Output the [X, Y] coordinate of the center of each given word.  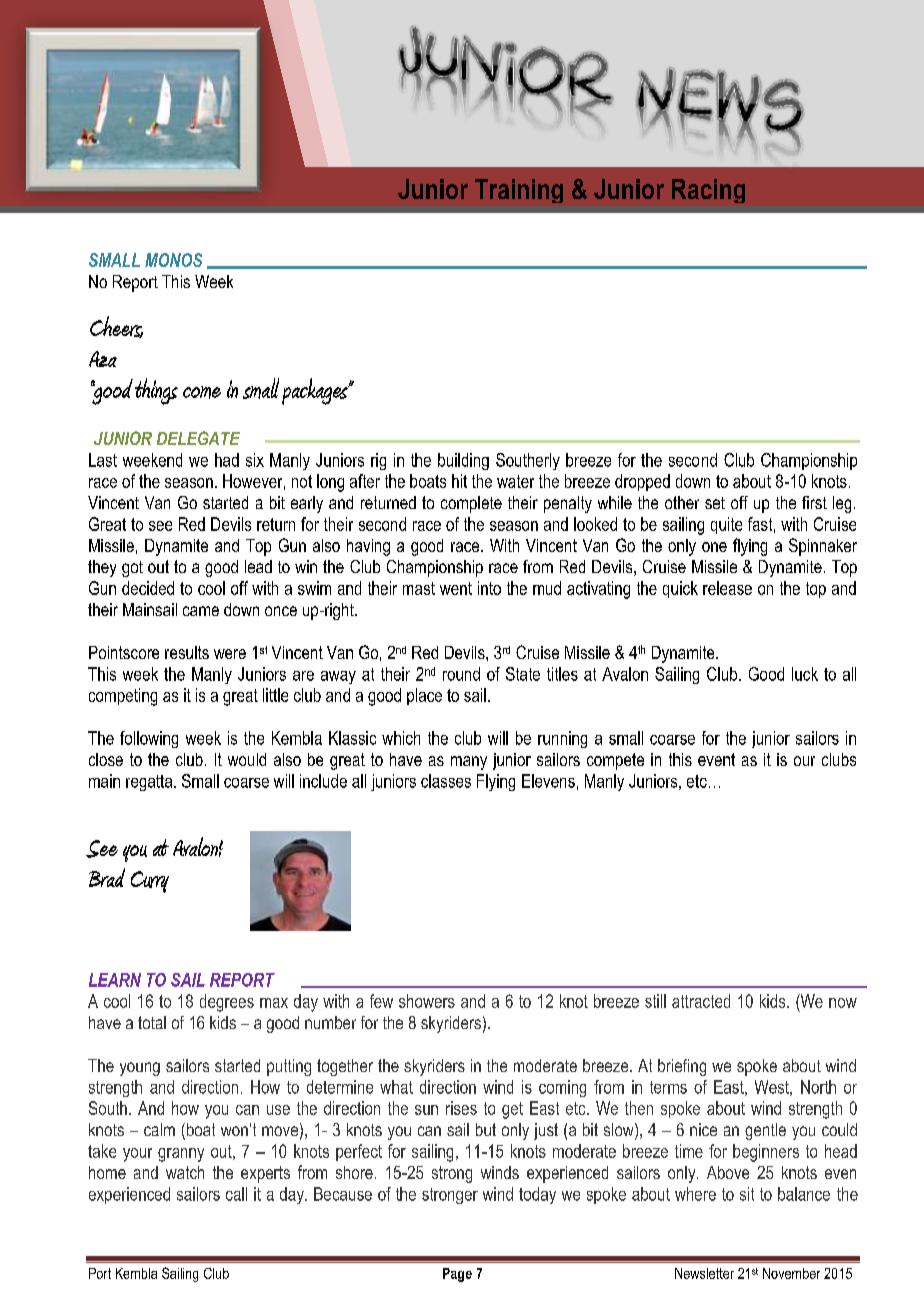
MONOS [173, 260]
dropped [642, 482]
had [227, 460]
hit [459, 481]
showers [427, 1001]
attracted [701, 1001]
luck [805, 674]
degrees [227, 1003]
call [236, 1194]
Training [519, 191]
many [469, 763]
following [149, 739]
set [715, 503]
